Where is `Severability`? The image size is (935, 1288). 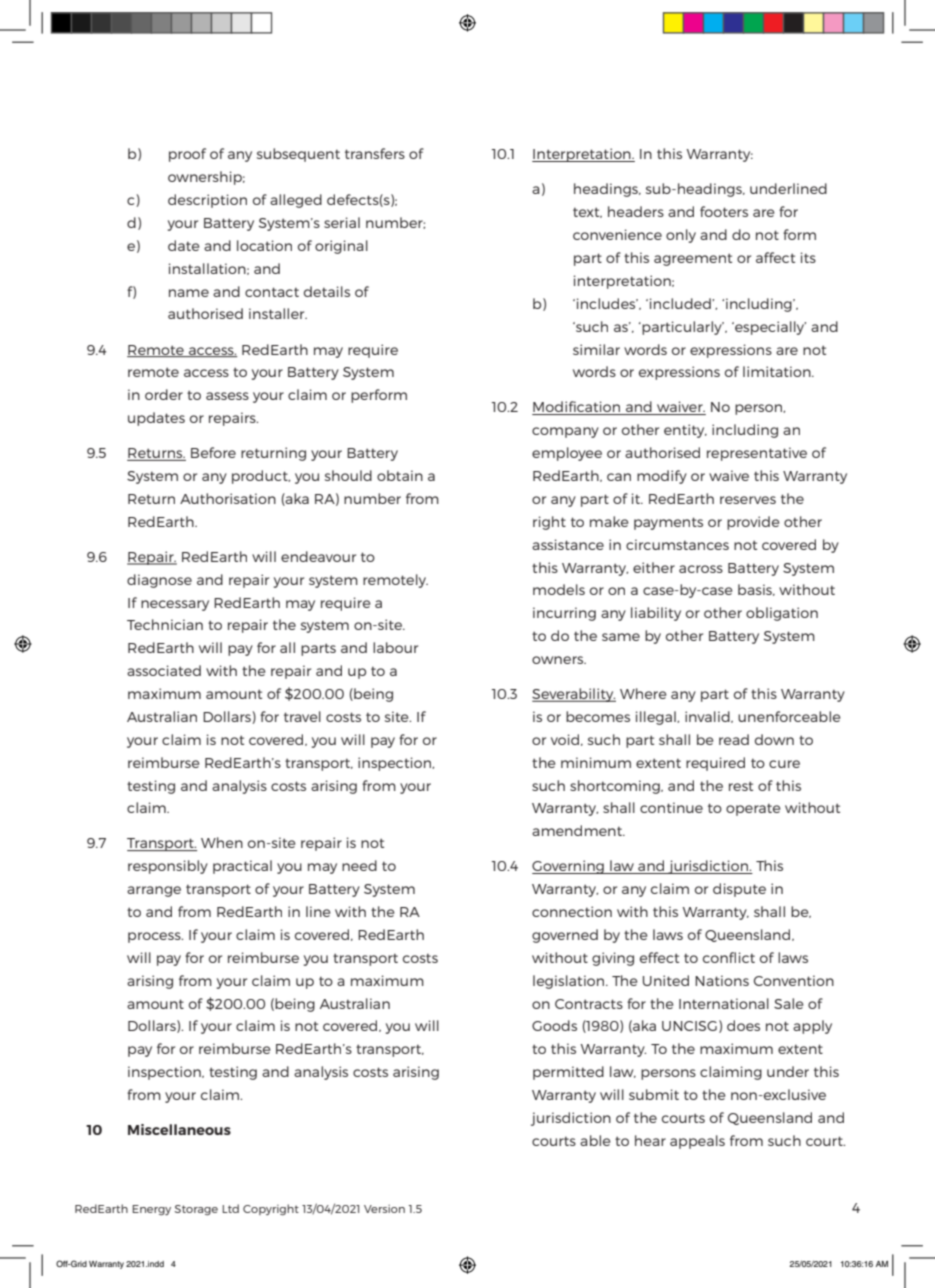 Severability is located at coordinates (574, 695).
